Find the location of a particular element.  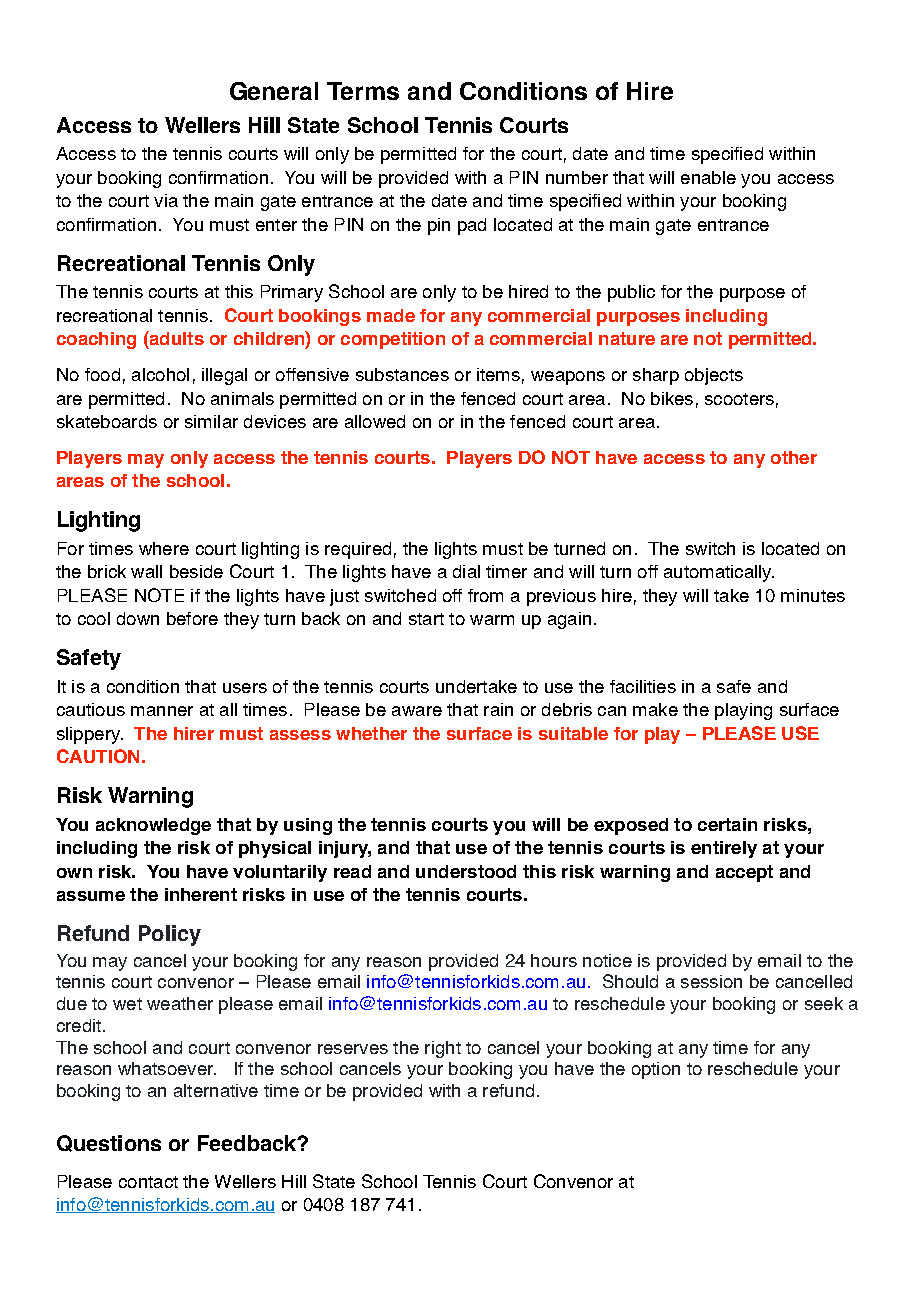

automatically is located at coordinates (719, 573).
